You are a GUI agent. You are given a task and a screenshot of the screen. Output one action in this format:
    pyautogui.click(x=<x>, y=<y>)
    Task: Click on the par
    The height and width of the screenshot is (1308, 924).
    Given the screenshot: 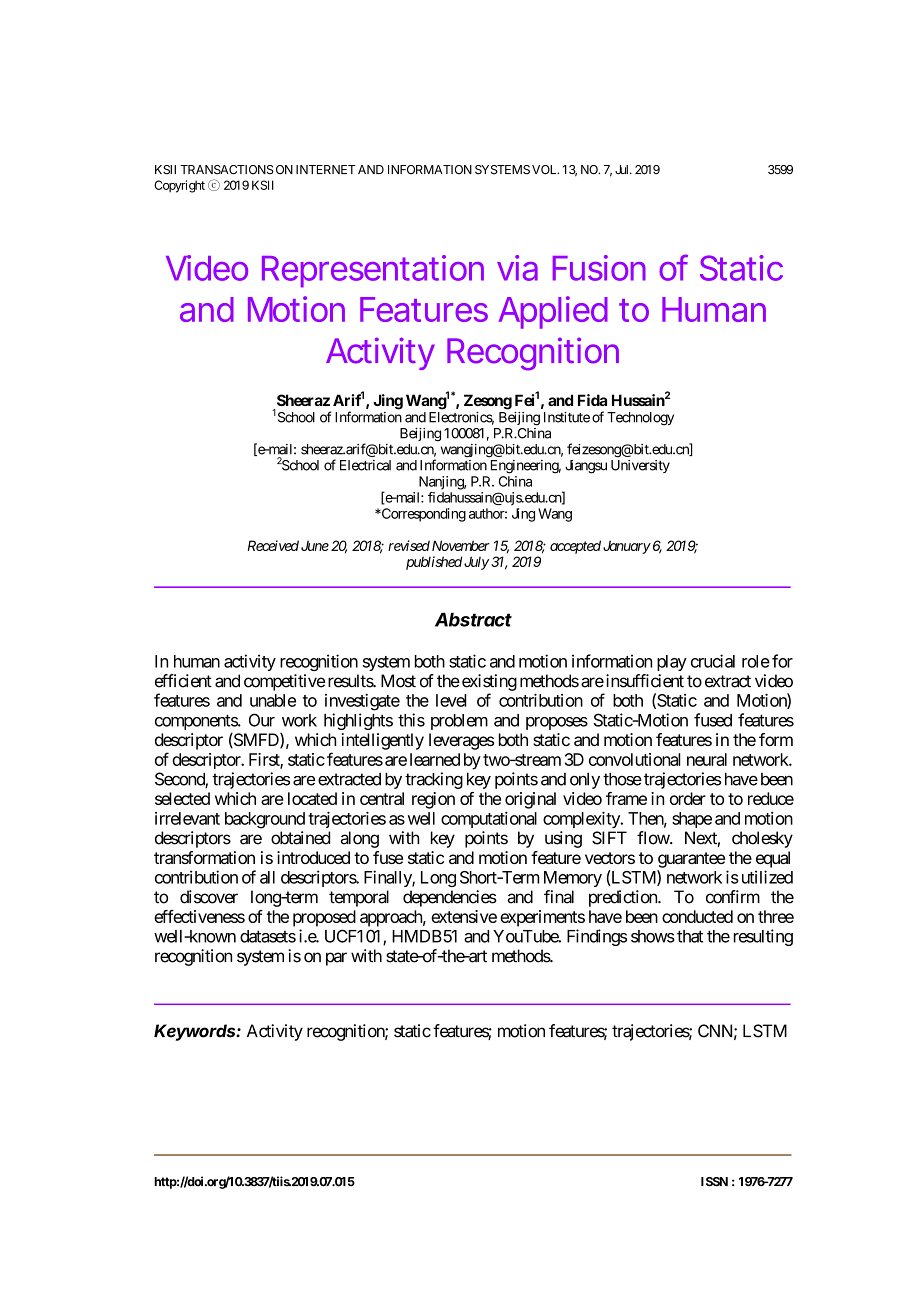 What is the action you would take?
    pyautogui.click(x=336, y=959)
